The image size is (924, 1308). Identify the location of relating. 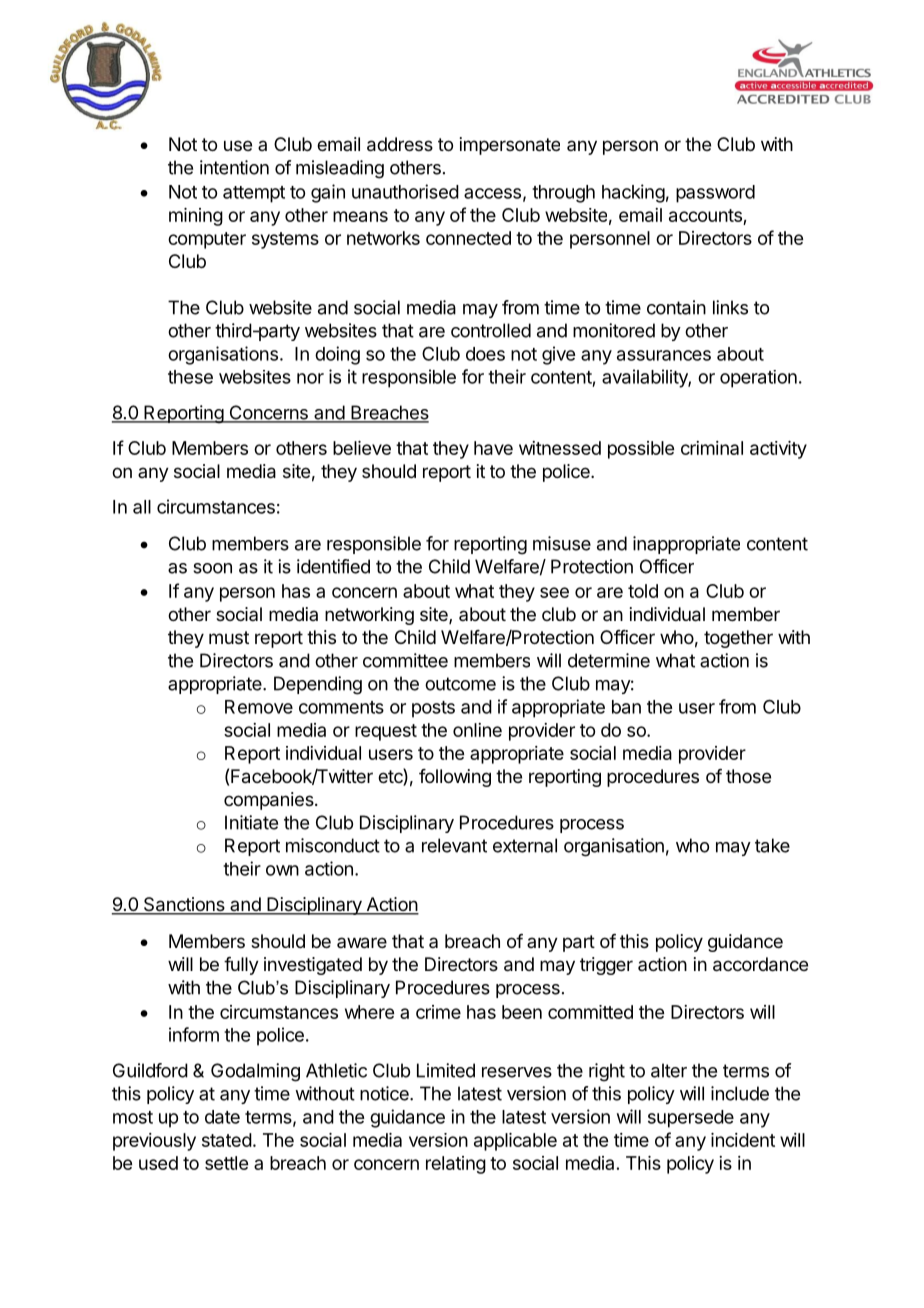
(456, 1165).
